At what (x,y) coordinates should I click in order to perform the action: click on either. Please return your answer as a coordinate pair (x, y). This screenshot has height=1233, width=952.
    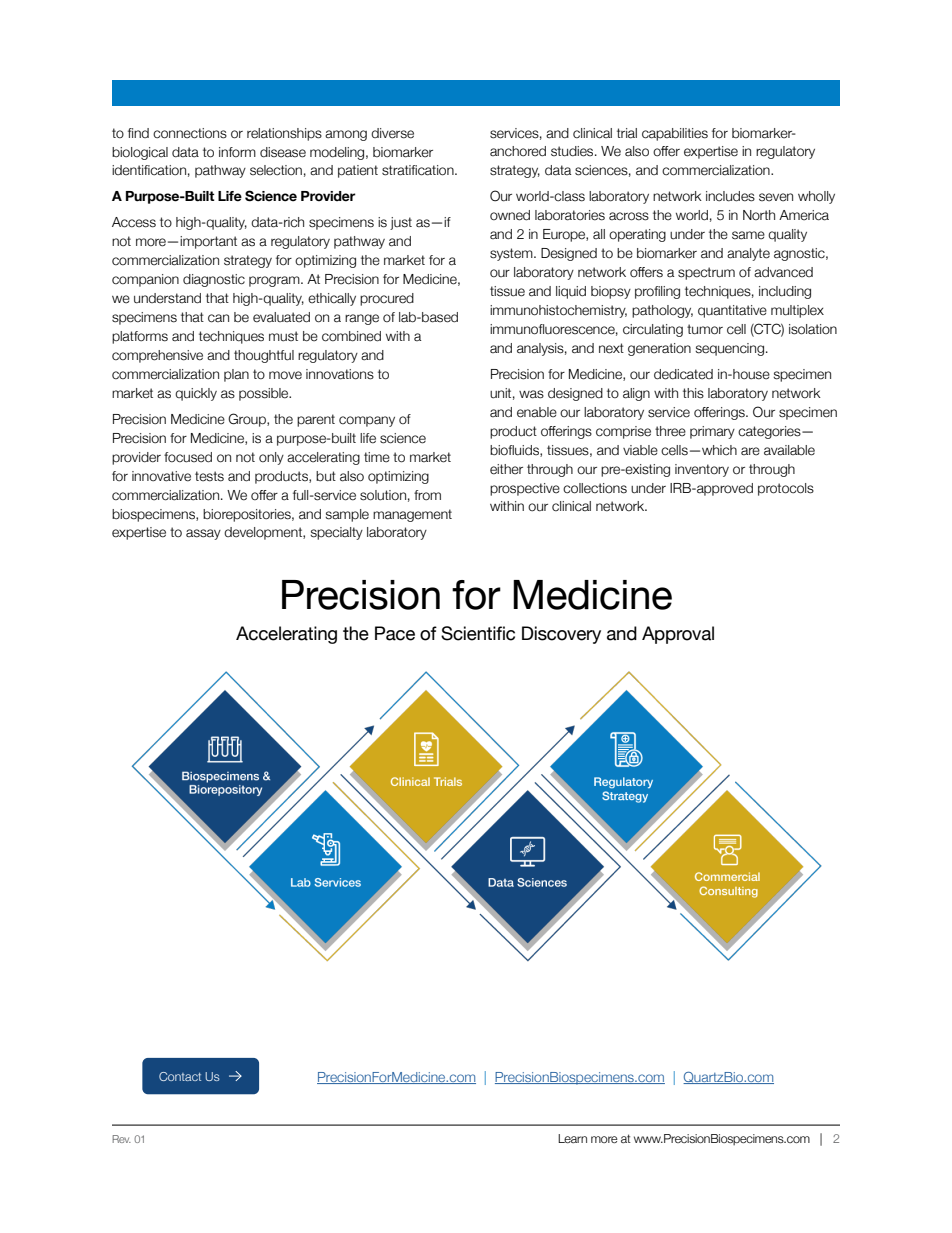
    Looking at the image, I should click on (506, 469).
